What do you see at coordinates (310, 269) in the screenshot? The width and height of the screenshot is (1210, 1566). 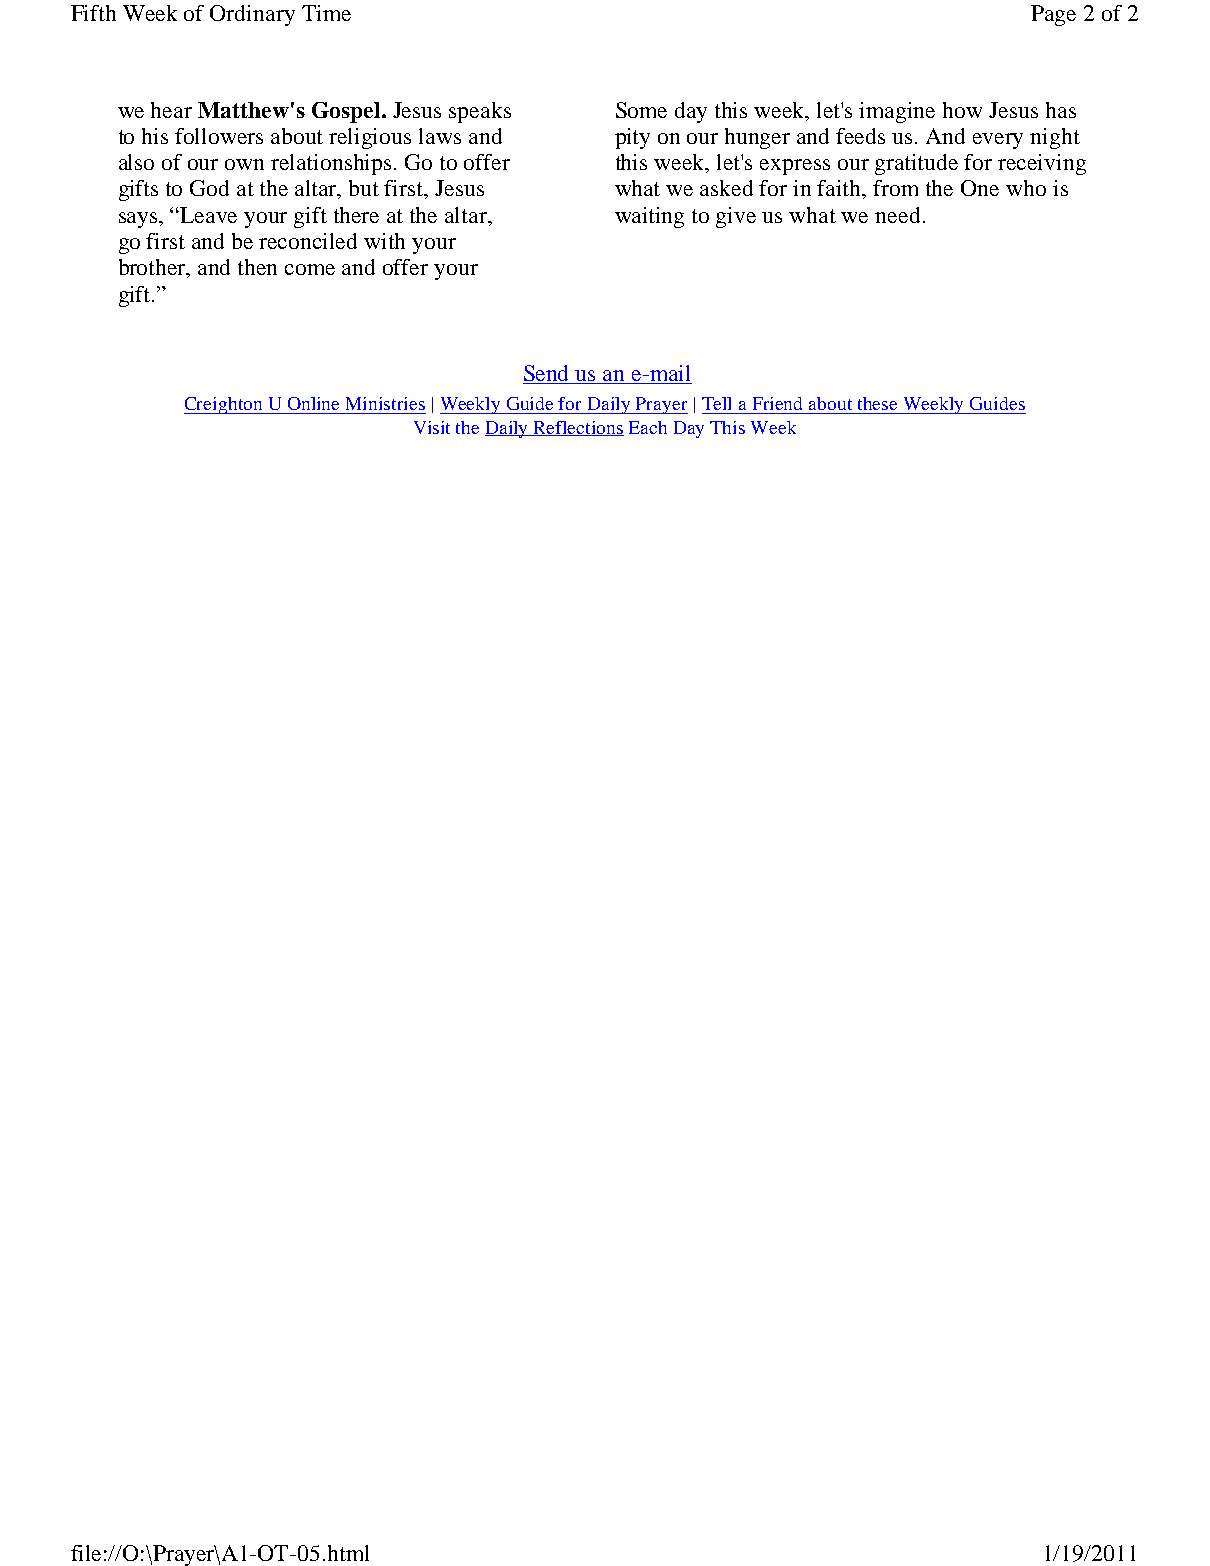 I see `come` at bounding box center [310, 269].
